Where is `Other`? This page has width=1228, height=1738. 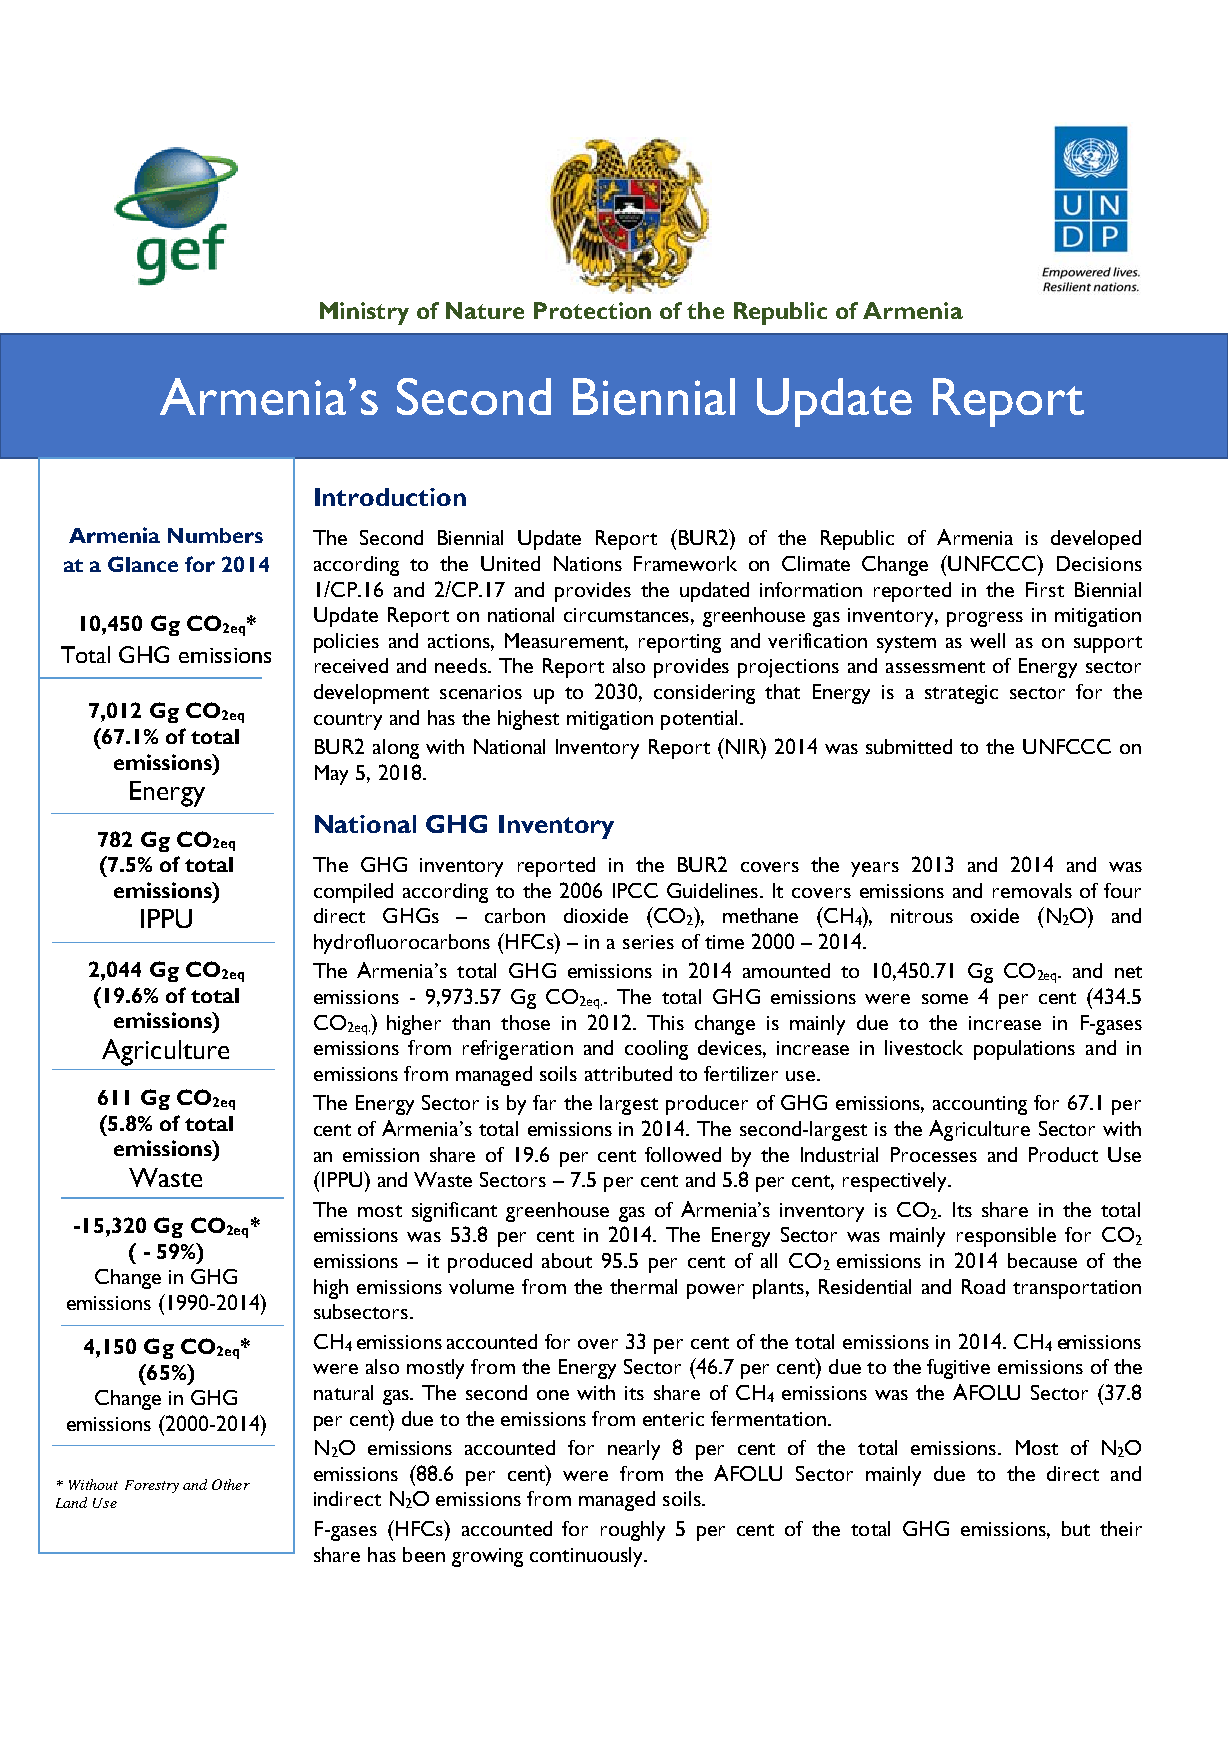
Other is located at coordinates (231, 1484).
